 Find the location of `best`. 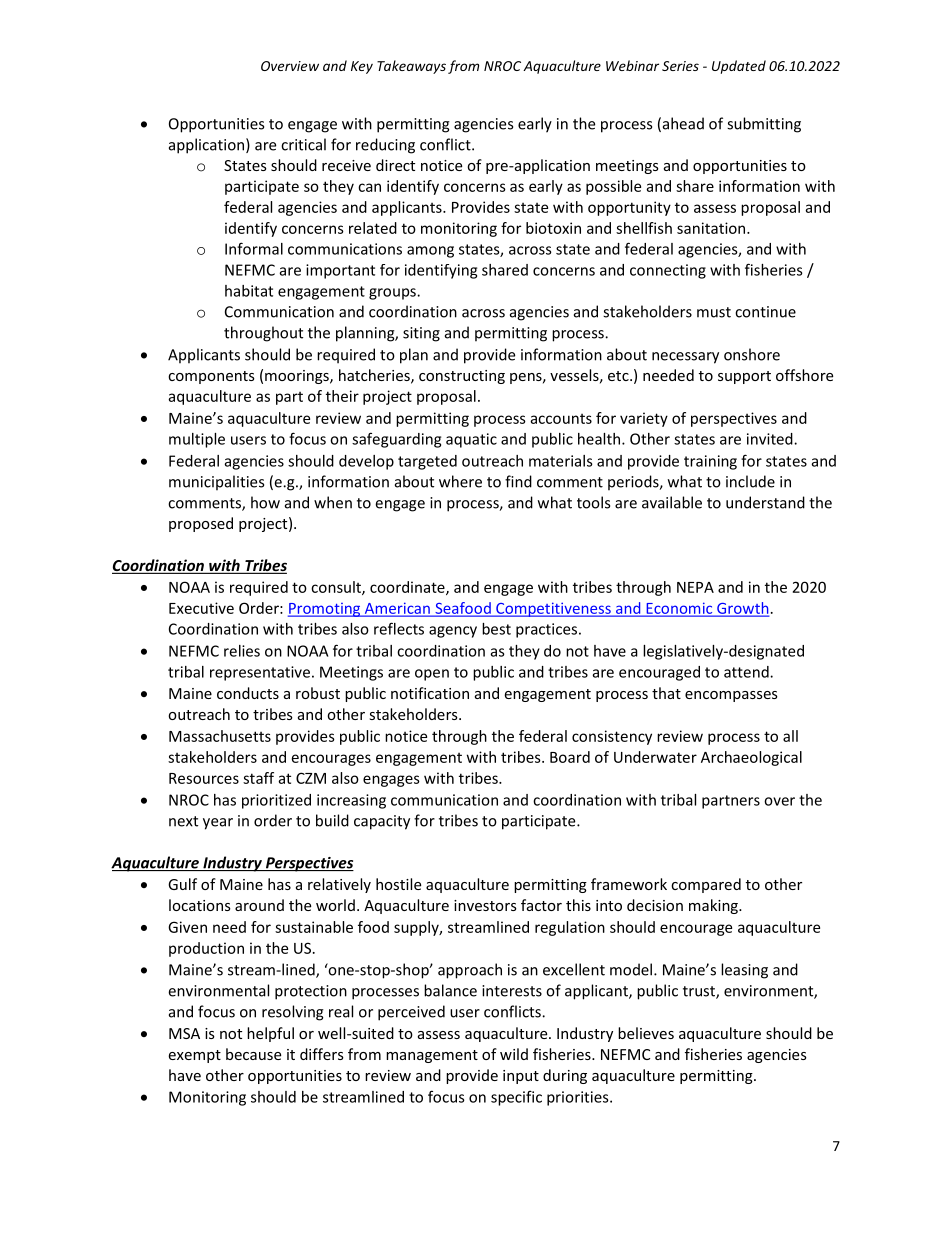

best is located at coordinates (496, 629).
